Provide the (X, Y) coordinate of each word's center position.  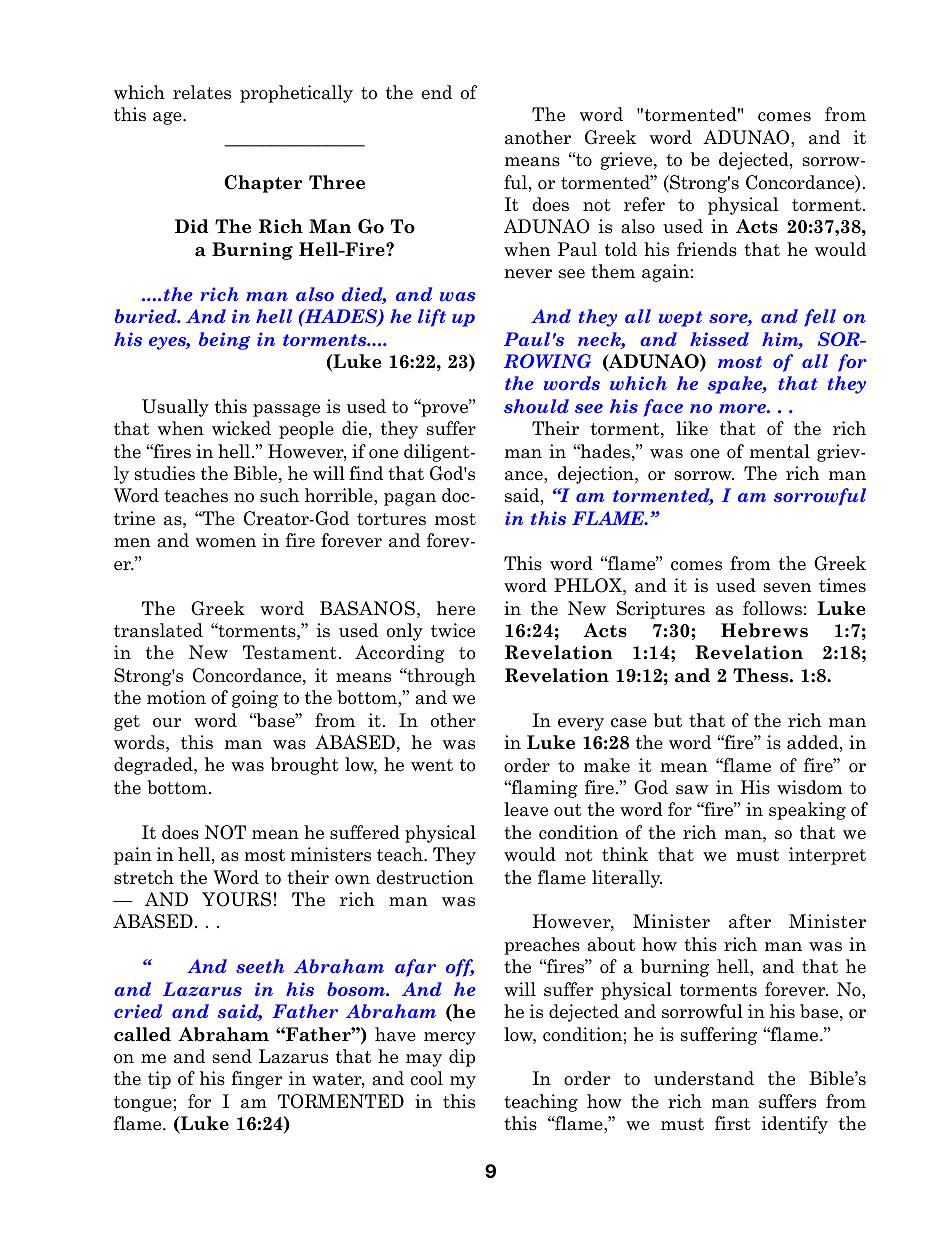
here (456, 608)
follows (772, 608)
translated (158, 630)
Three (337, 182)
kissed (719, 339)
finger (256, 1080)
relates (202, 92)
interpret (827, 856)
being (224, 341)
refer (644, 204)
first (733, 1123)
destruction (424, 877)
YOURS (236, 899)
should (536, 406)
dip (462, 1058)
